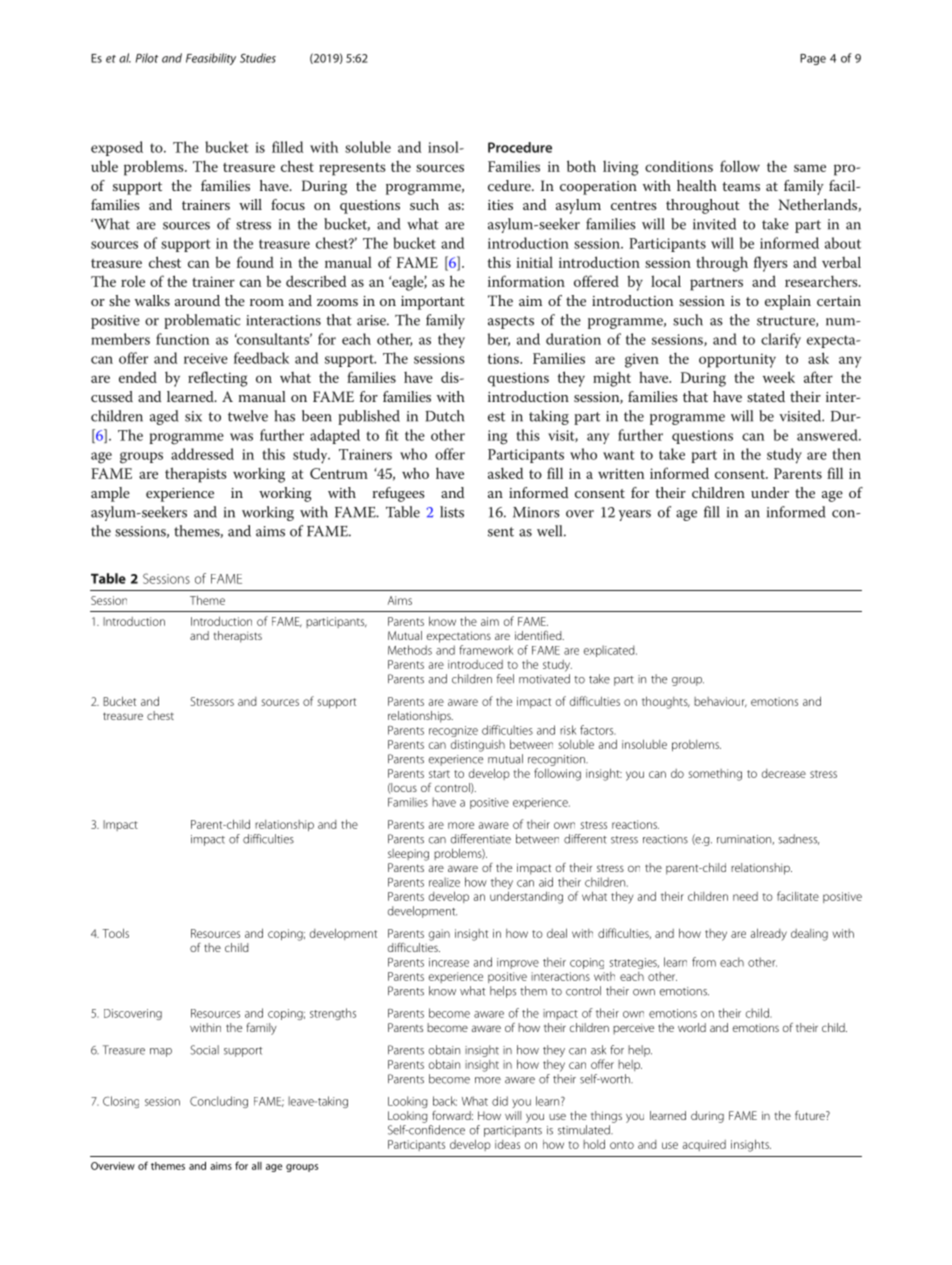 This screenshot has width=952, height=1265. What do you see at coordinates (115, 933) in the screenshot?
I see `Tools` at bounding box center [115, 933].
